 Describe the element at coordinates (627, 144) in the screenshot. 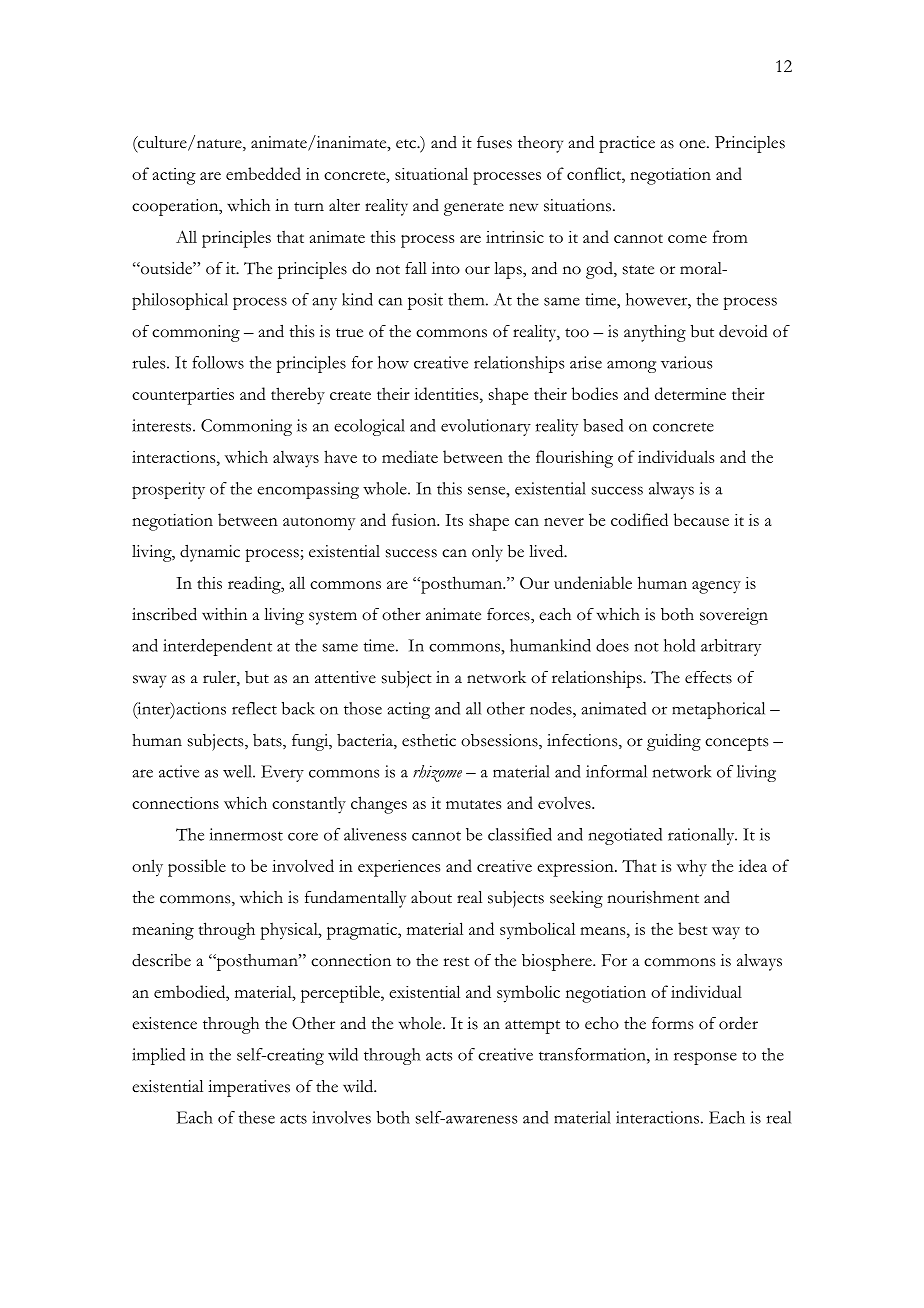

I see `practice` at that location.
